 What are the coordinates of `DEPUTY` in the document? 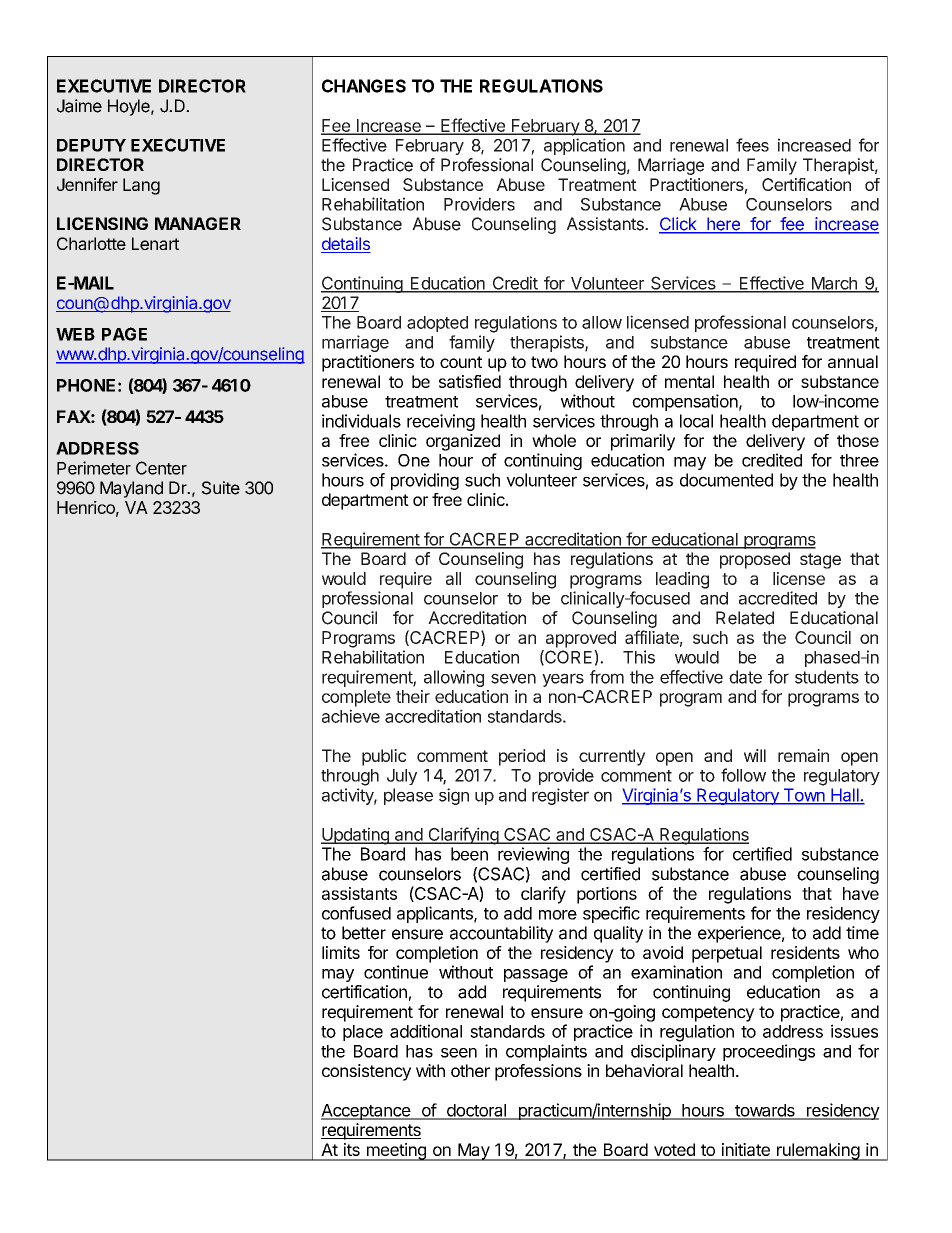 It's located at (91, 145).
